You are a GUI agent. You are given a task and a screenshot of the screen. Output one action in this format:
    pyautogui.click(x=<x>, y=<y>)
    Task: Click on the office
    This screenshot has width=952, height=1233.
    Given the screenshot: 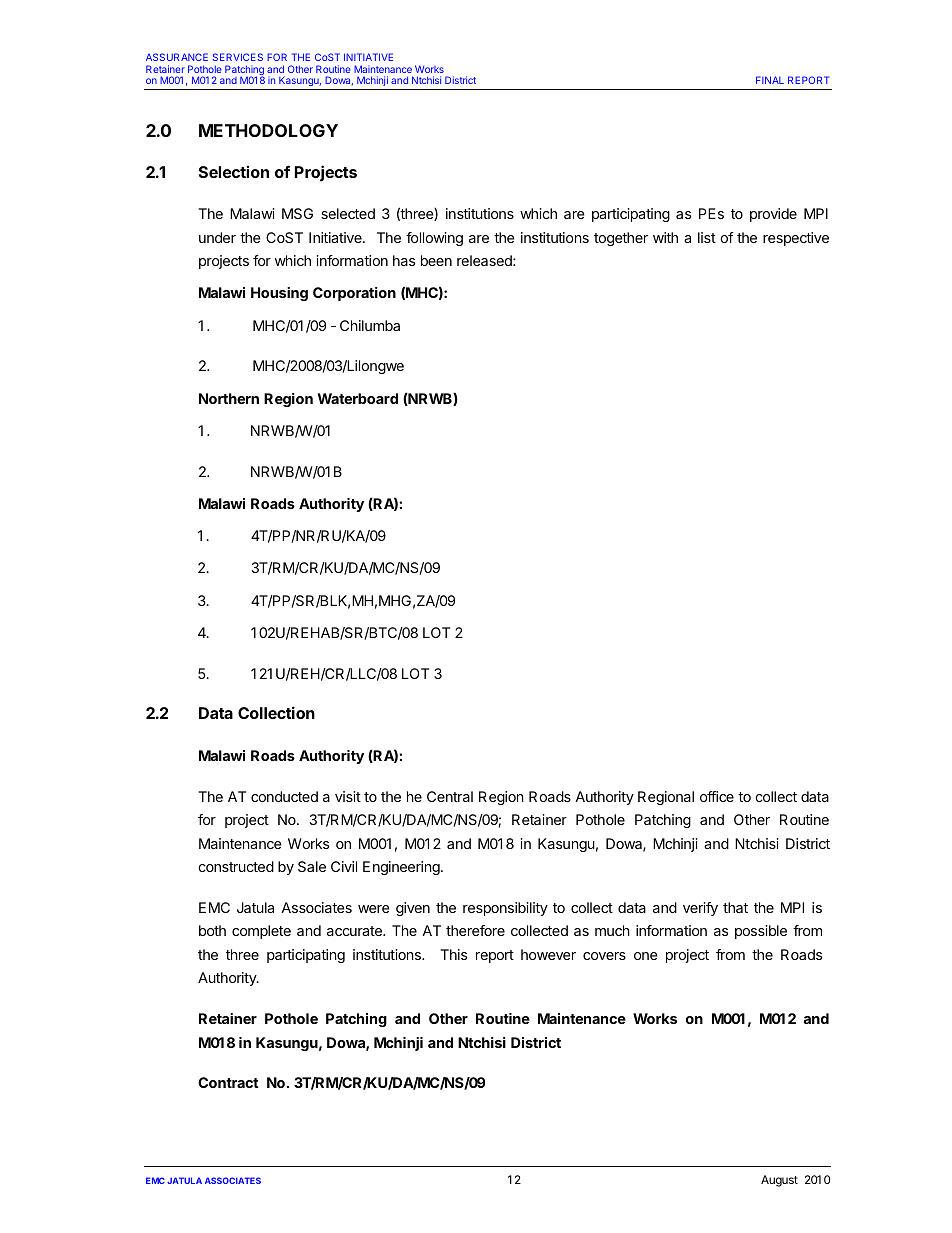 What is the action you would take?
    pyautogui.click(x=717, y=796)
